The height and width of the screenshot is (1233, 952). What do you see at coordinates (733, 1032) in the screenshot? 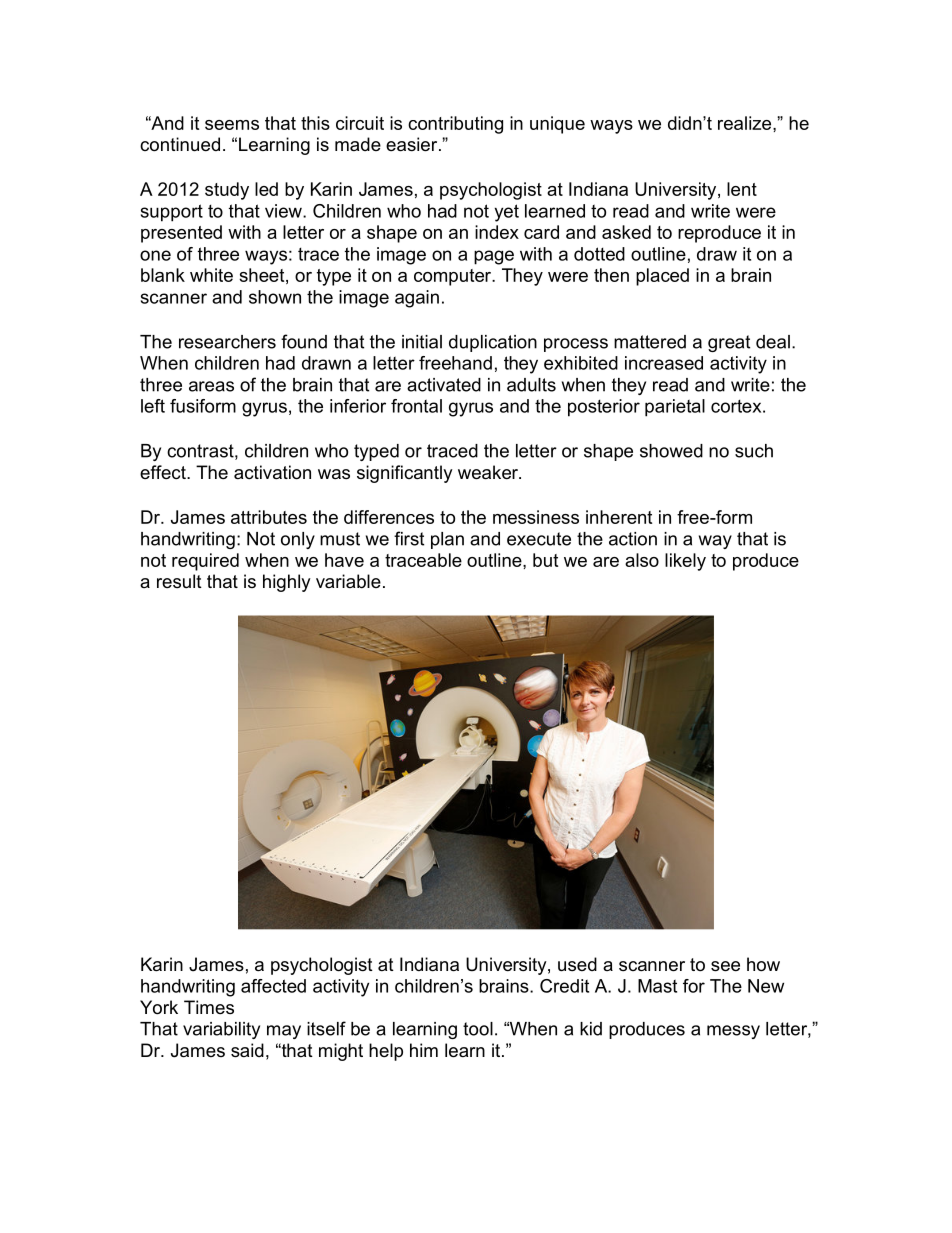
I see `messy` at bounding box center [733, 1032].
